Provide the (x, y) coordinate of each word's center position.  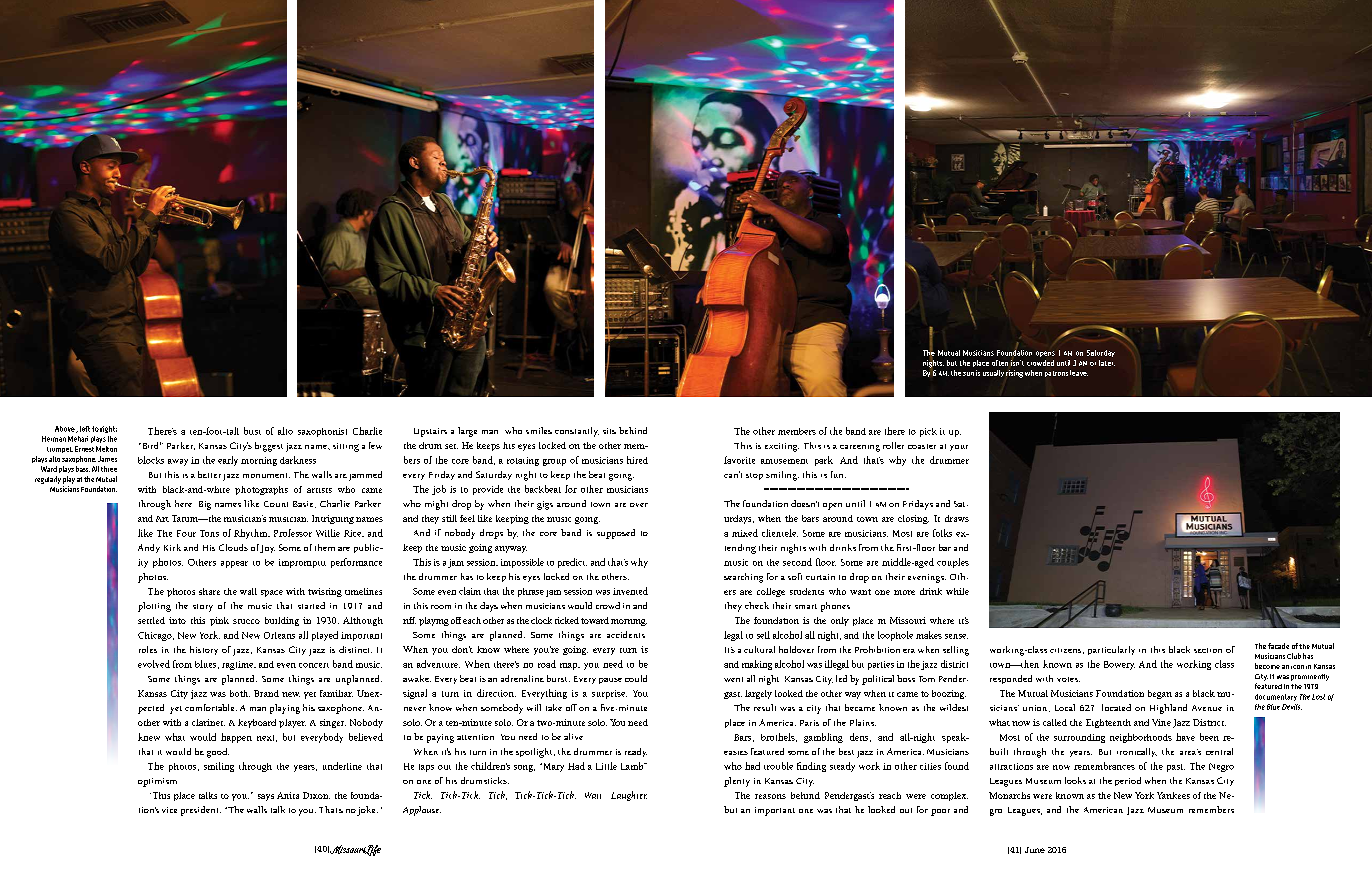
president (201, 811)
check (757, 605)
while (957, 591)
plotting (154, 607)
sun (968, 374)
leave (1079, 373)
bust (252, 431)
